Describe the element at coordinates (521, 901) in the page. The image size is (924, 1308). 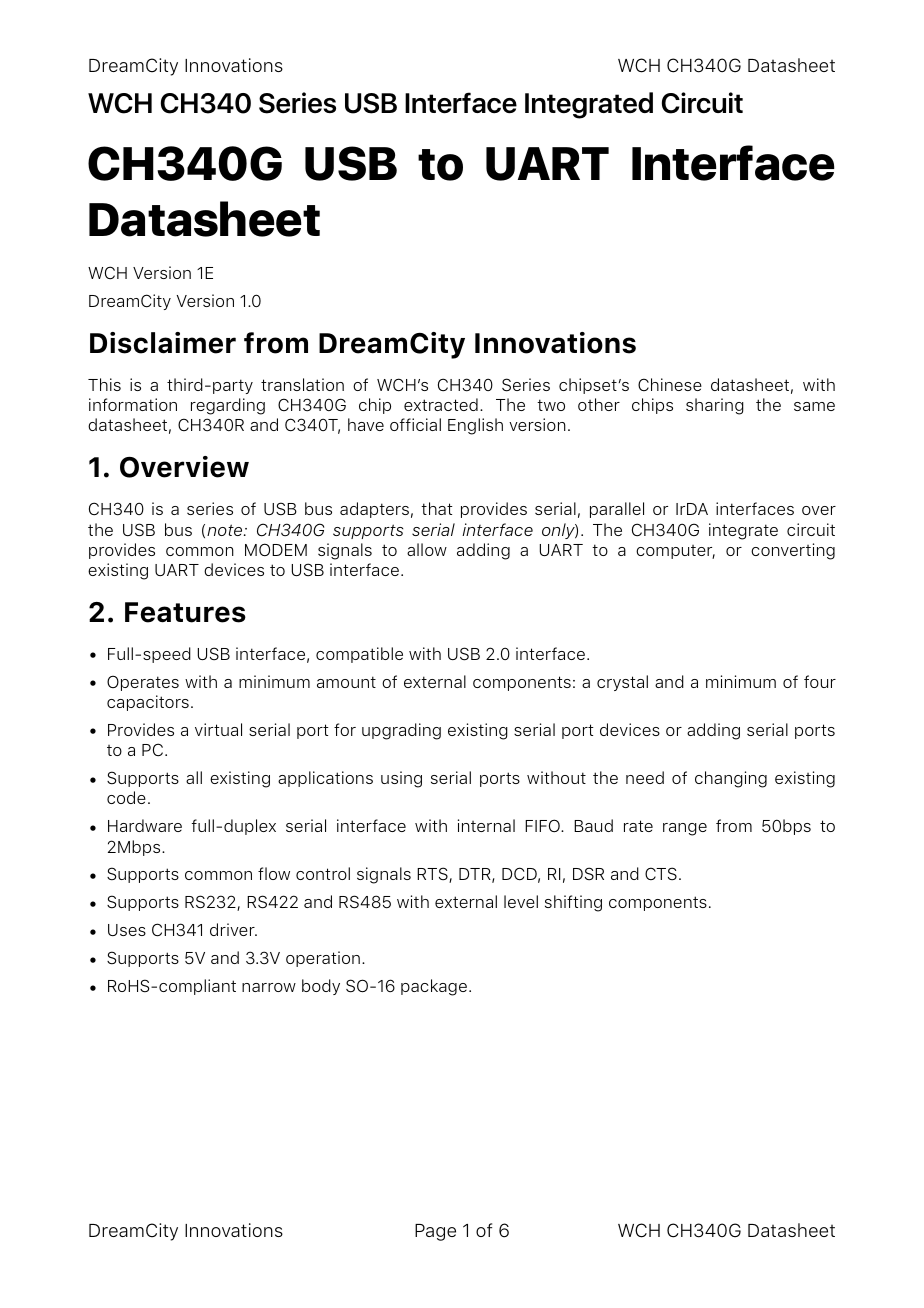
I see `level` at that location.
